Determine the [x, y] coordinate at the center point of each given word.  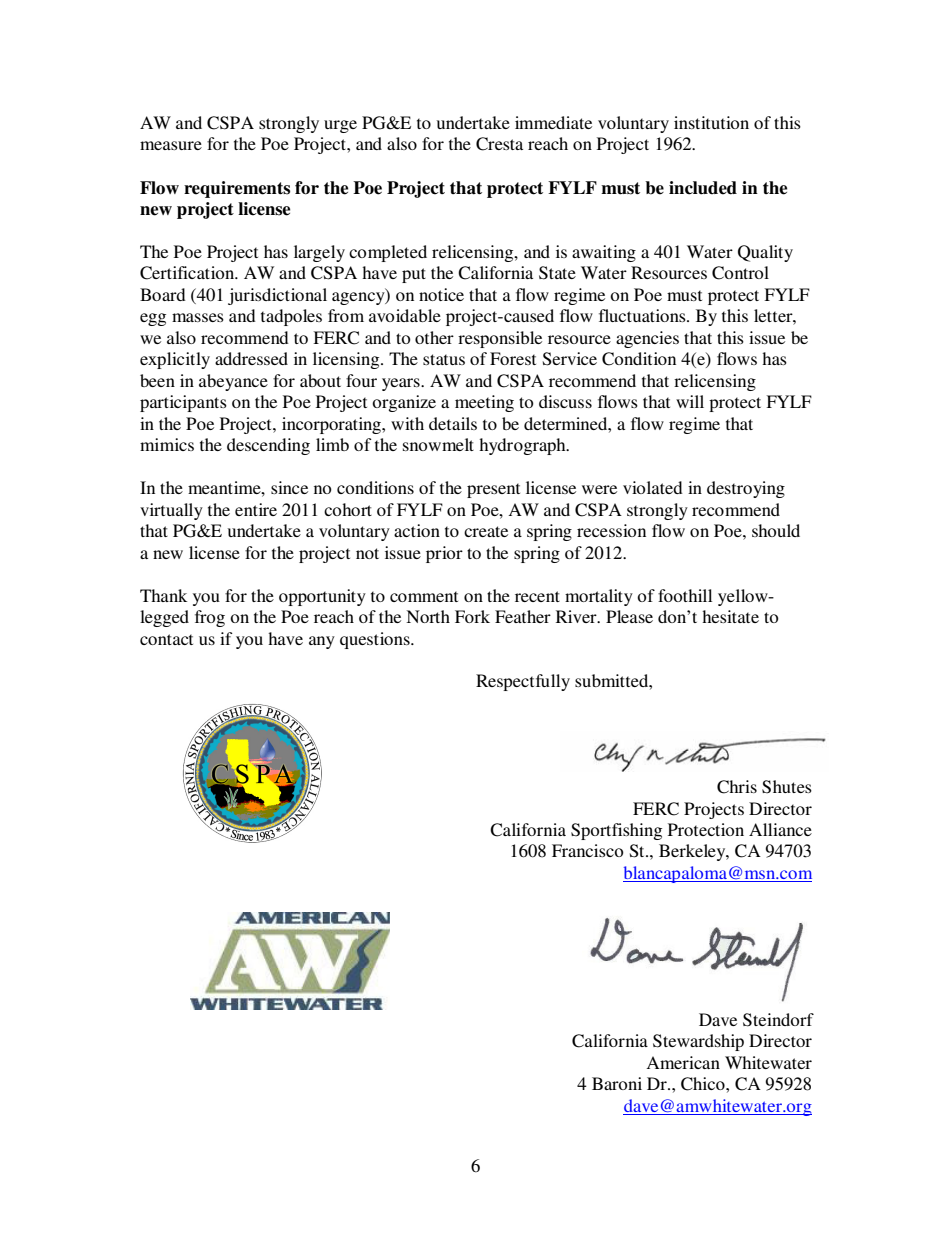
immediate [553, 122]
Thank [163, 595]
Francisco [588, 850]
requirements [237, 189]
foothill [685, 595]
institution [711, 122]
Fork [472, 616]
